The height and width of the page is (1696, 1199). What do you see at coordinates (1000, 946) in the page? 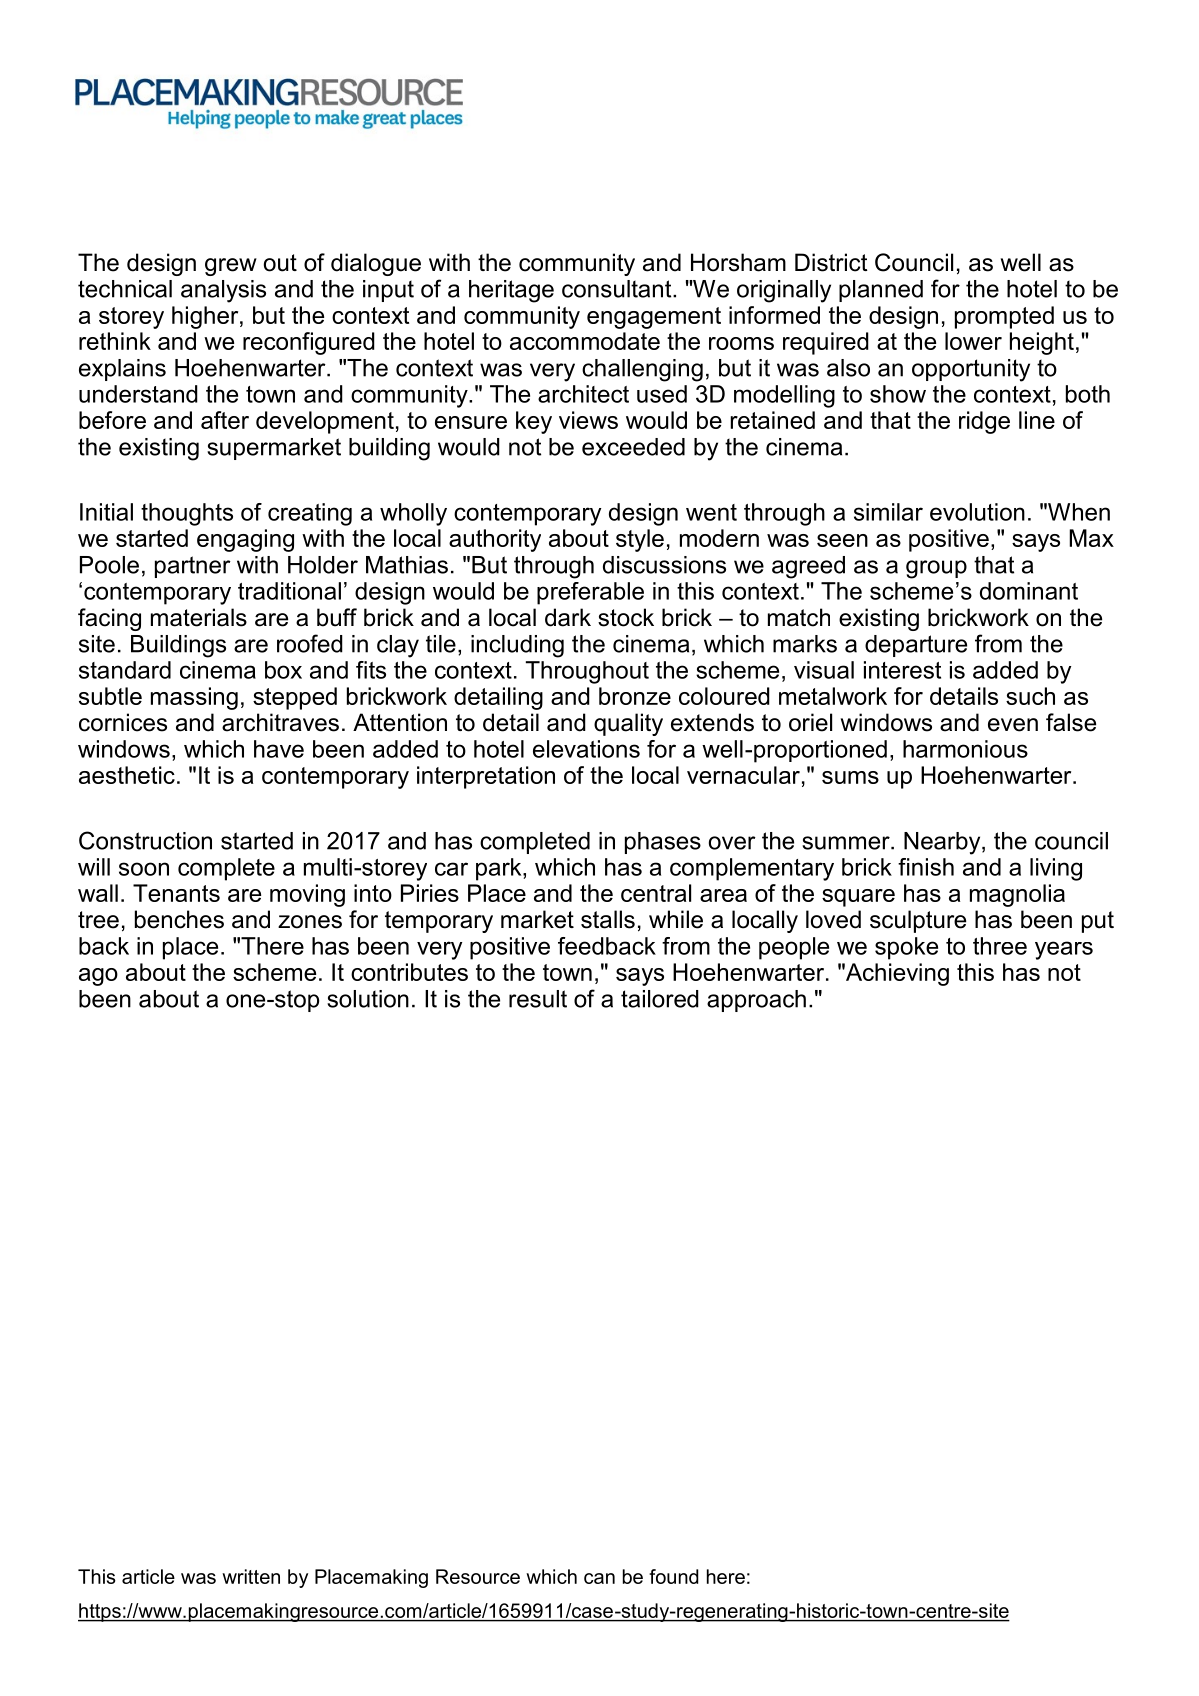
I see `three` at bounding box center [1000, 946].
